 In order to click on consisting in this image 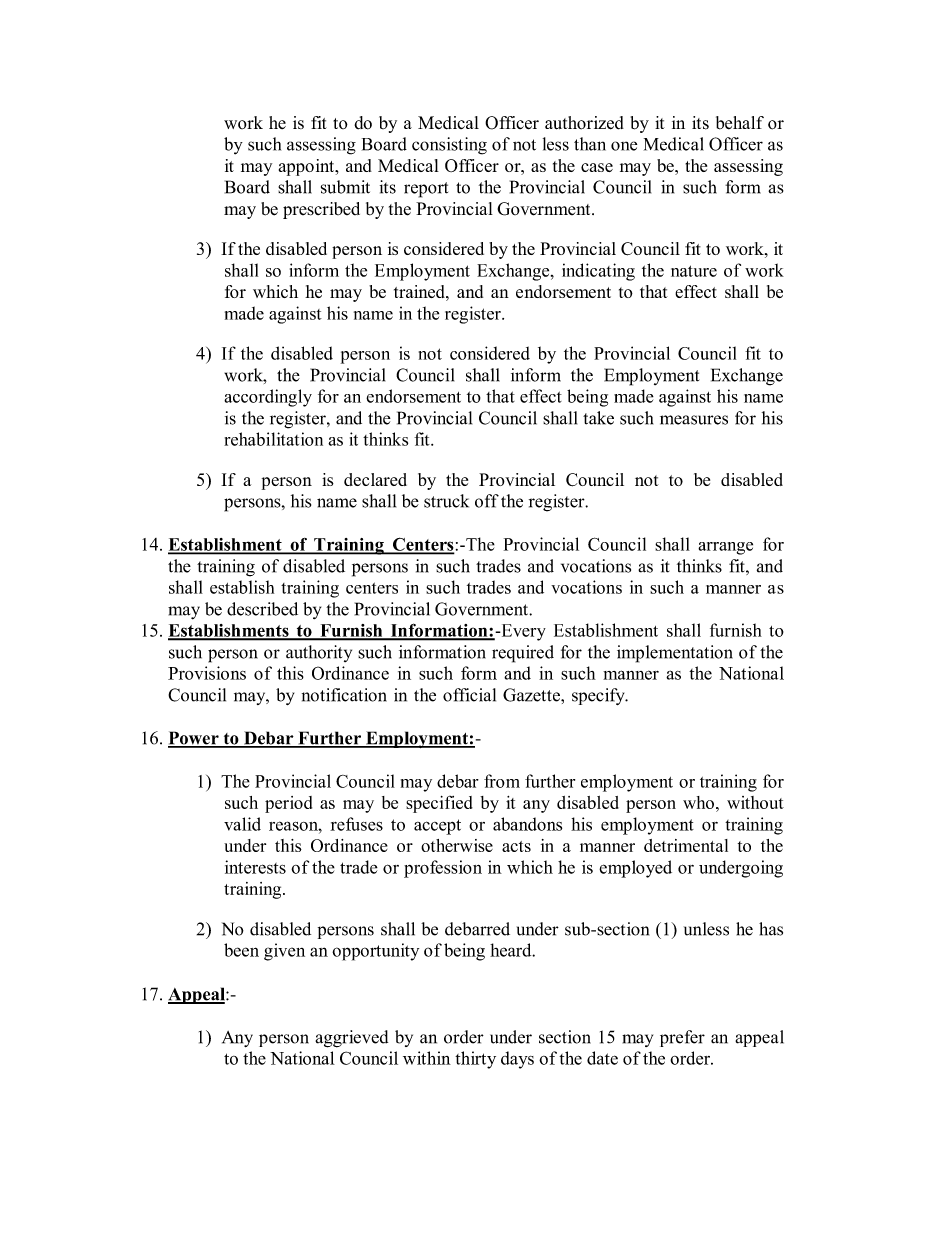, I will do `click(449, 146)`.
